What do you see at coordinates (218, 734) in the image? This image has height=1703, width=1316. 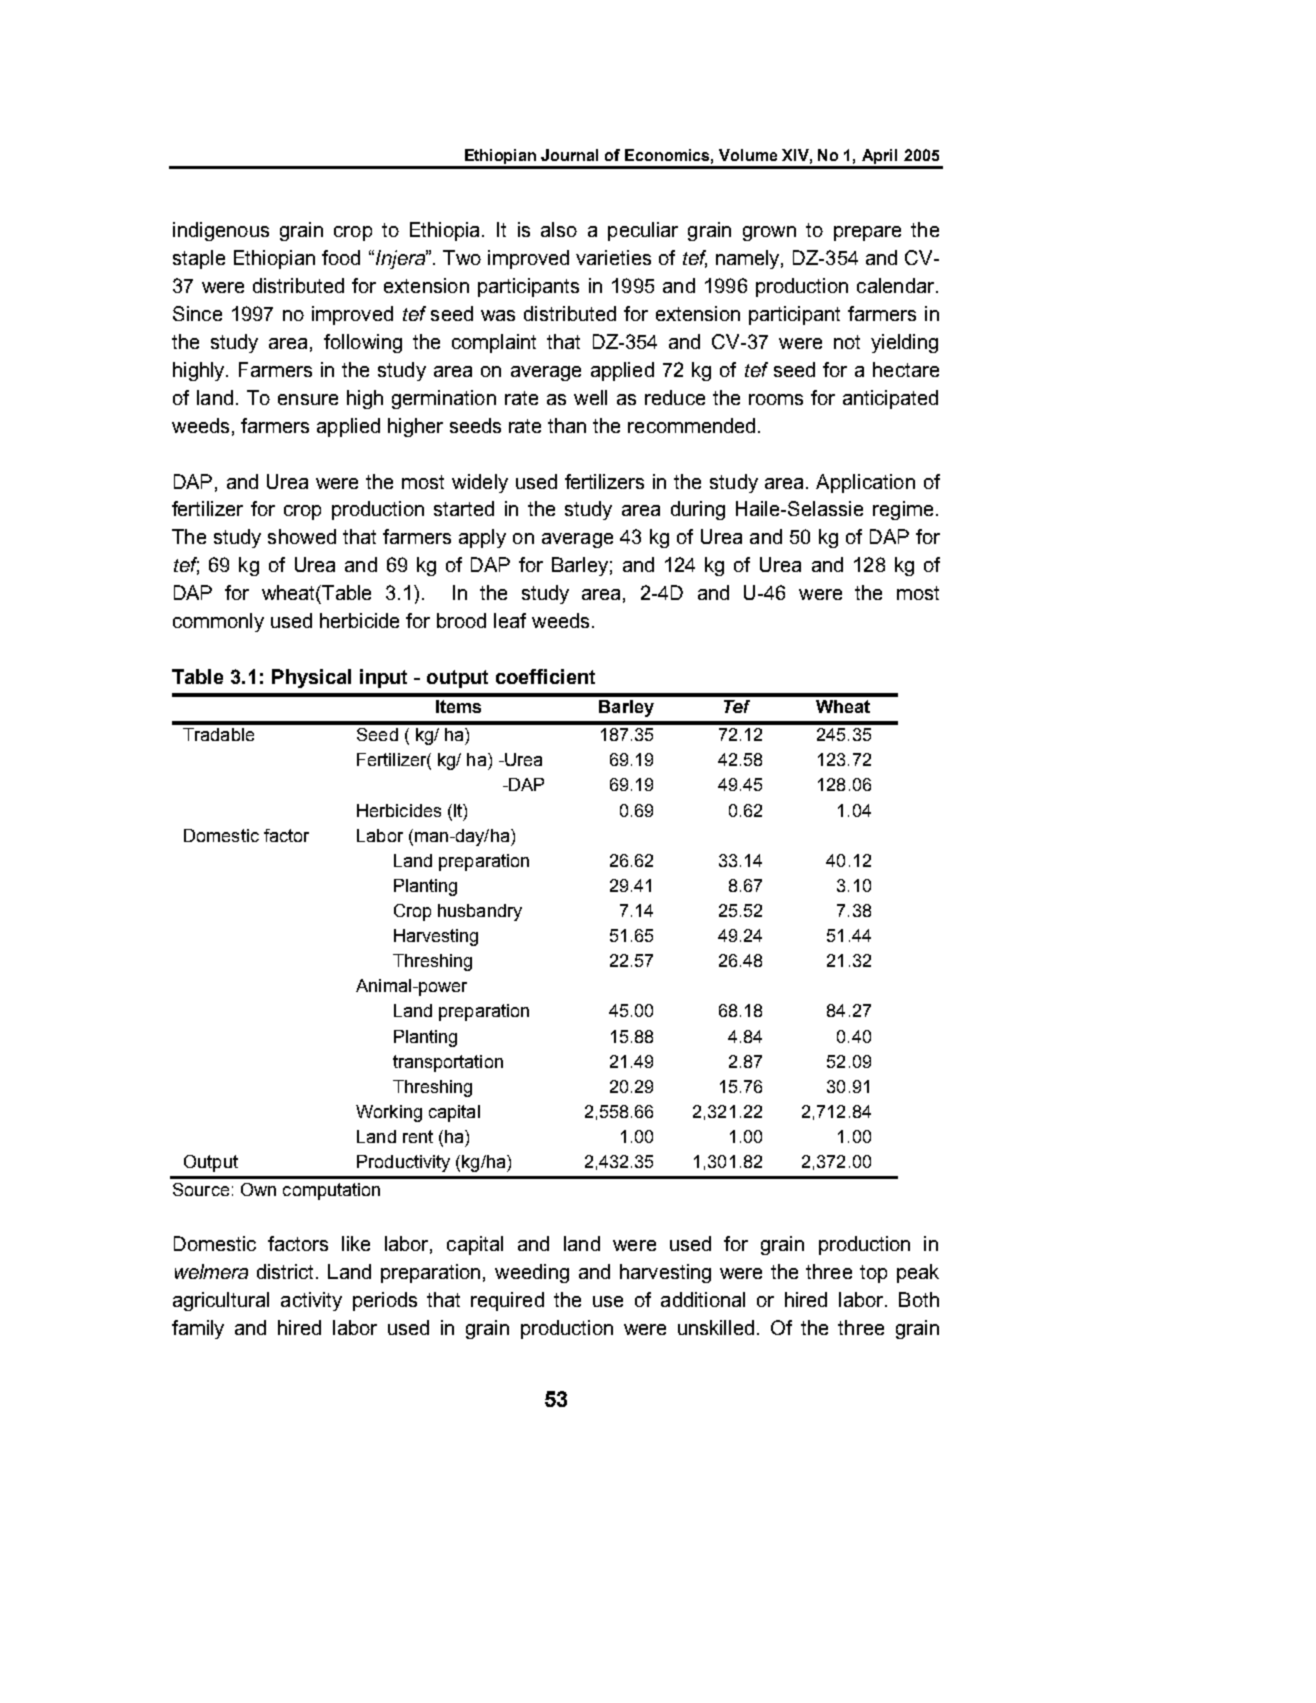 I see `Tradable` at bounding box center [218, 734].
